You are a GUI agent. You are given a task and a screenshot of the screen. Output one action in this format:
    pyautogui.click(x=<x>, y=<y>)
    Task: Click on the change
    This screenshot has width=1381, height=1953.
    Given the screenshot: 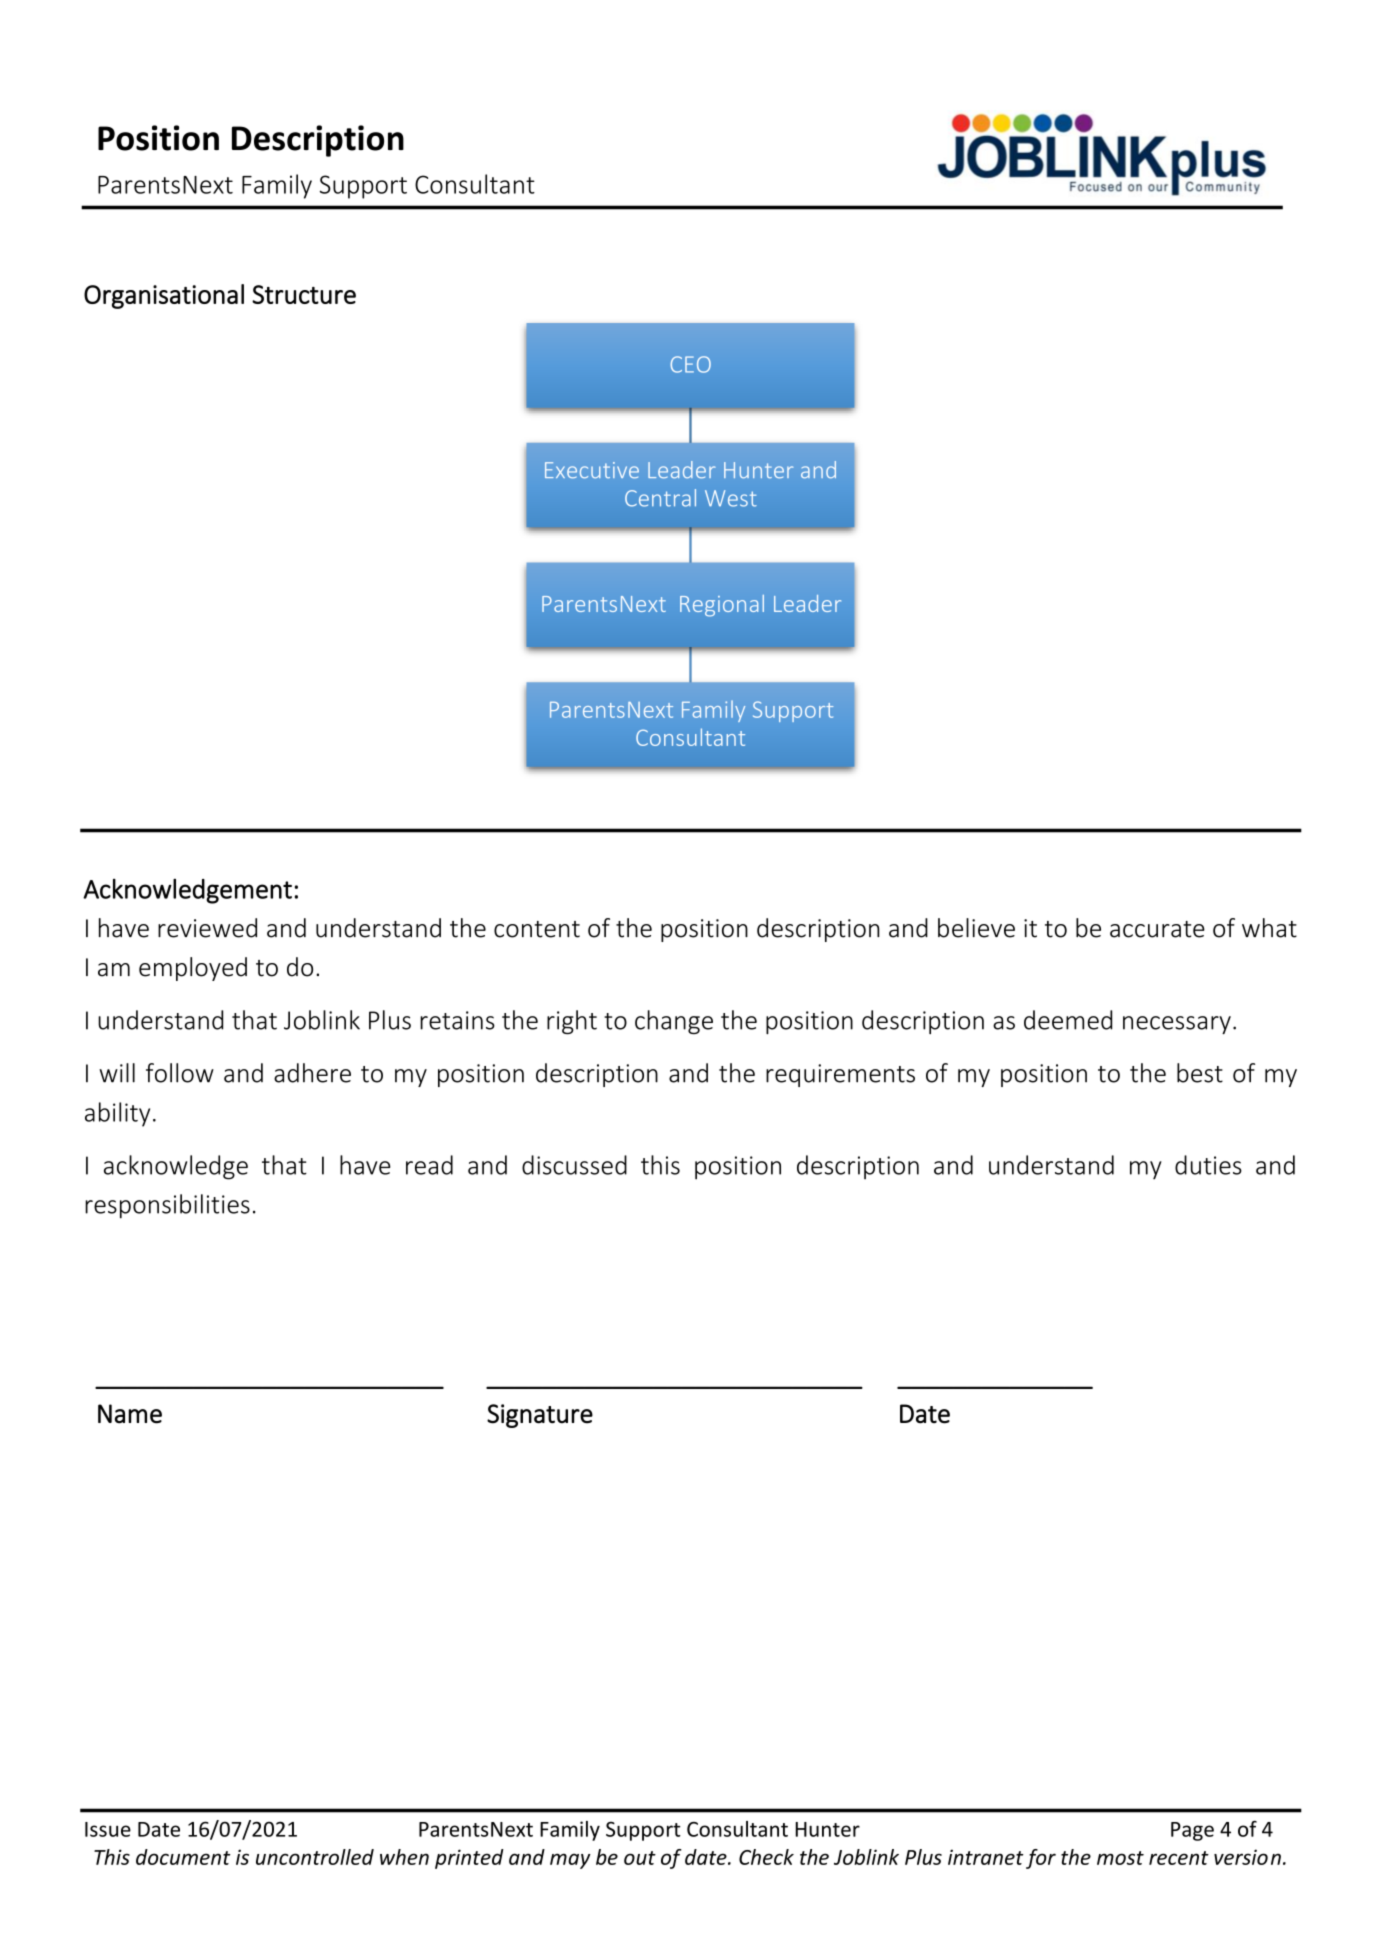 What is the action you would take?
    pyautogui.click(x=674, y=1022)
